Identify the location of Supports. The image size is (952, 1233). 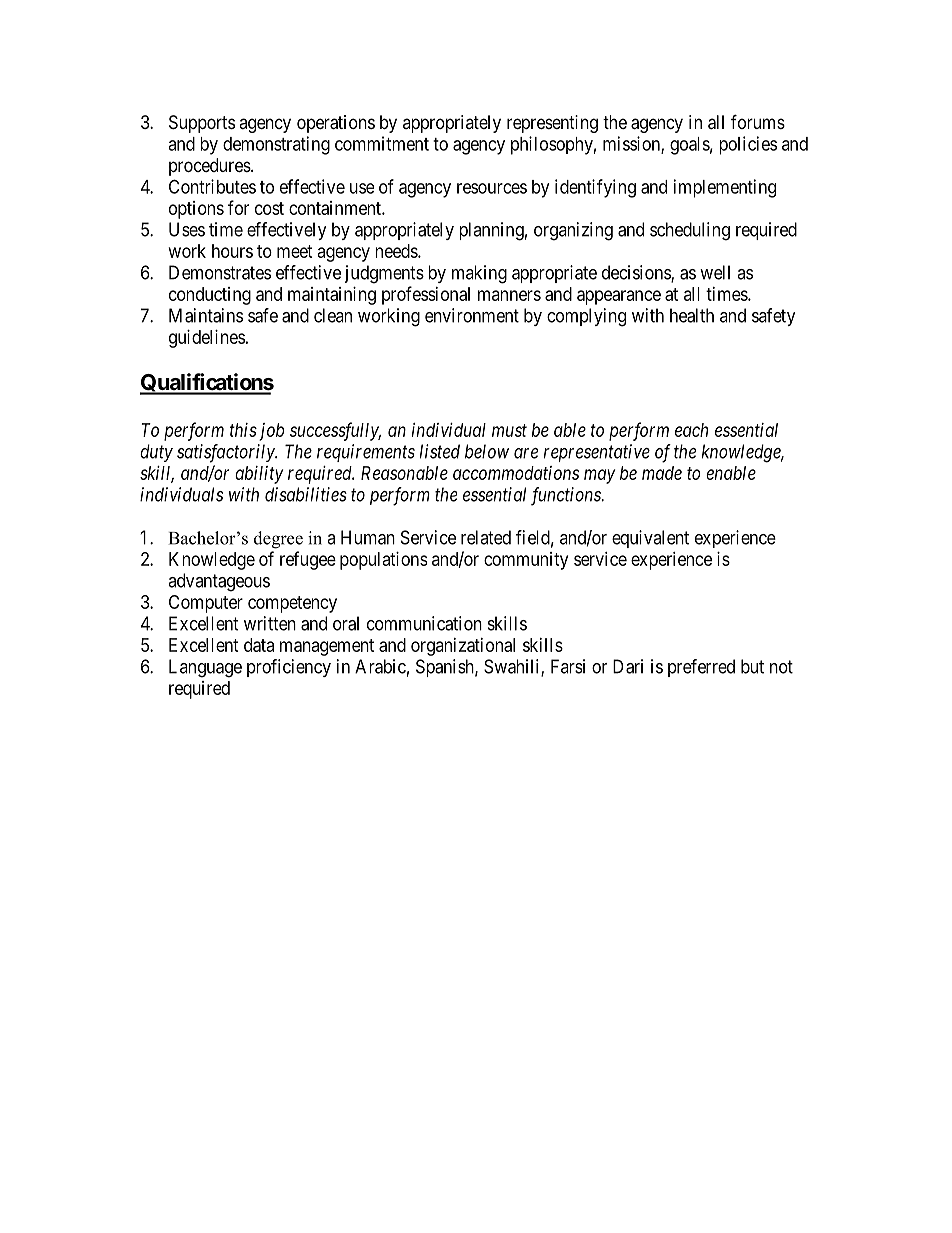
(202, 124).
